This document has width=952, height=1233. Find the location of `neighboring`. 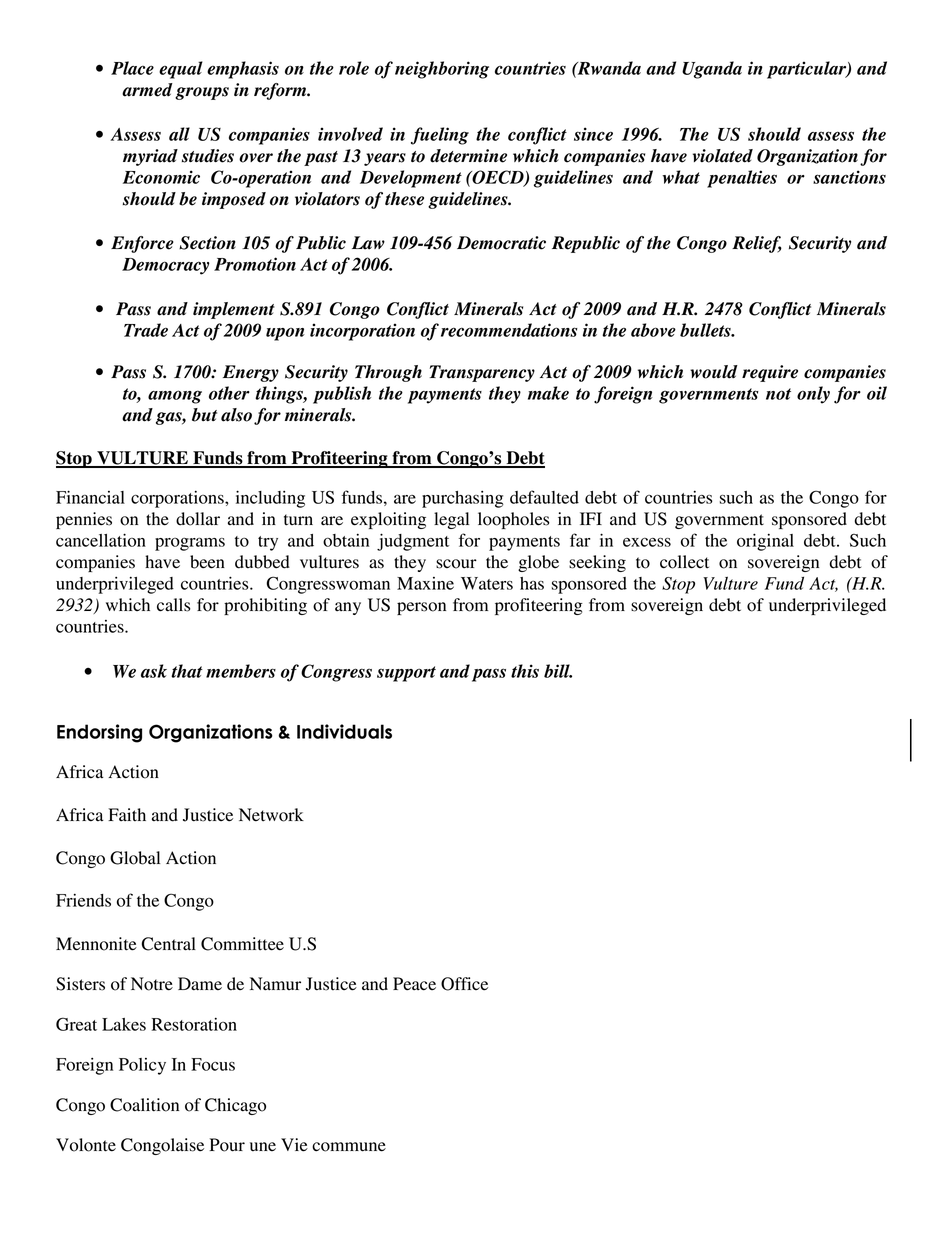

neighboring is located at coordinates (442, 70).
